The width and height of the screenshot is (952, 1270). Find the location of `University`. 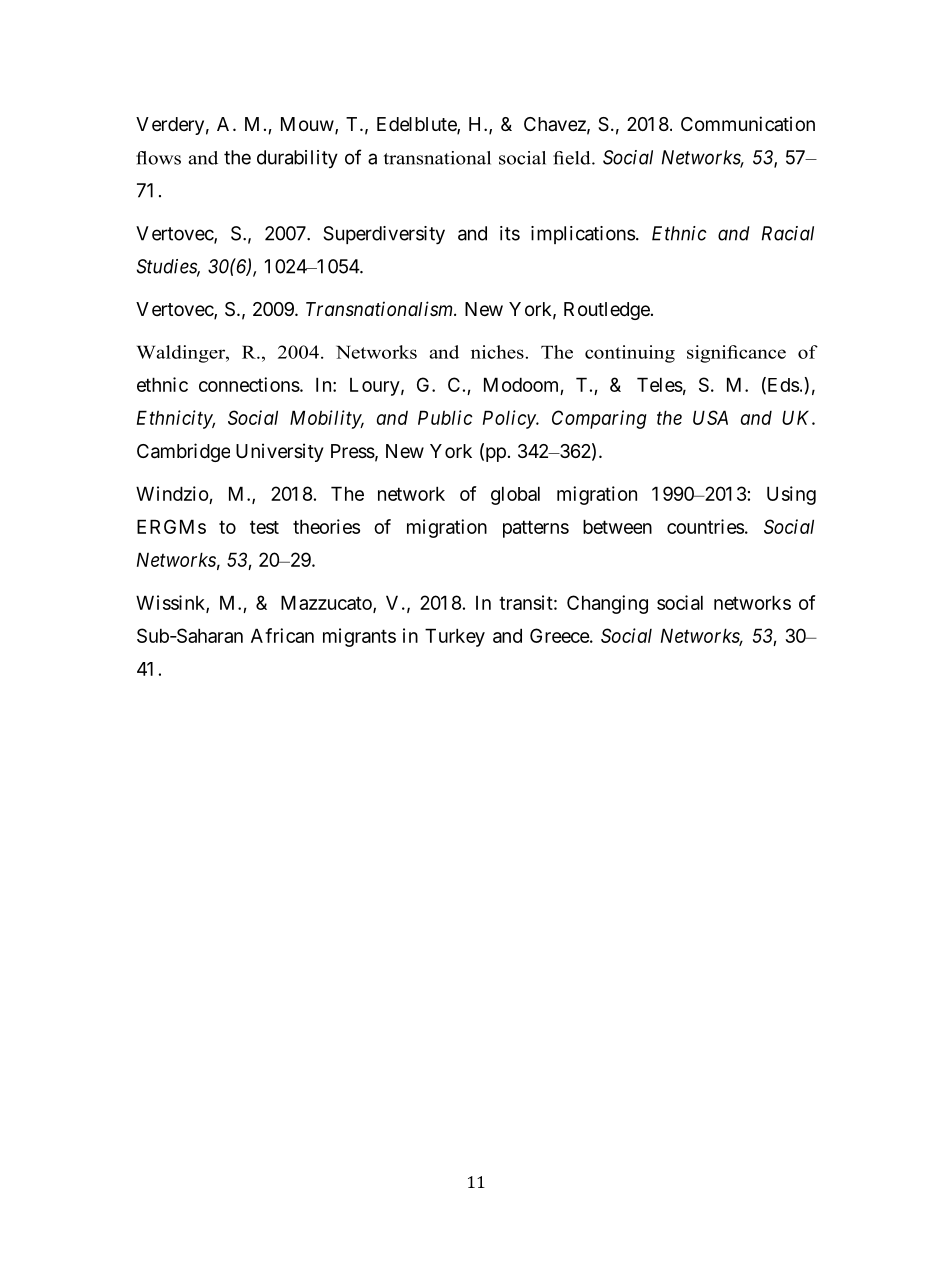

University is located at coordinates (280, 452).
